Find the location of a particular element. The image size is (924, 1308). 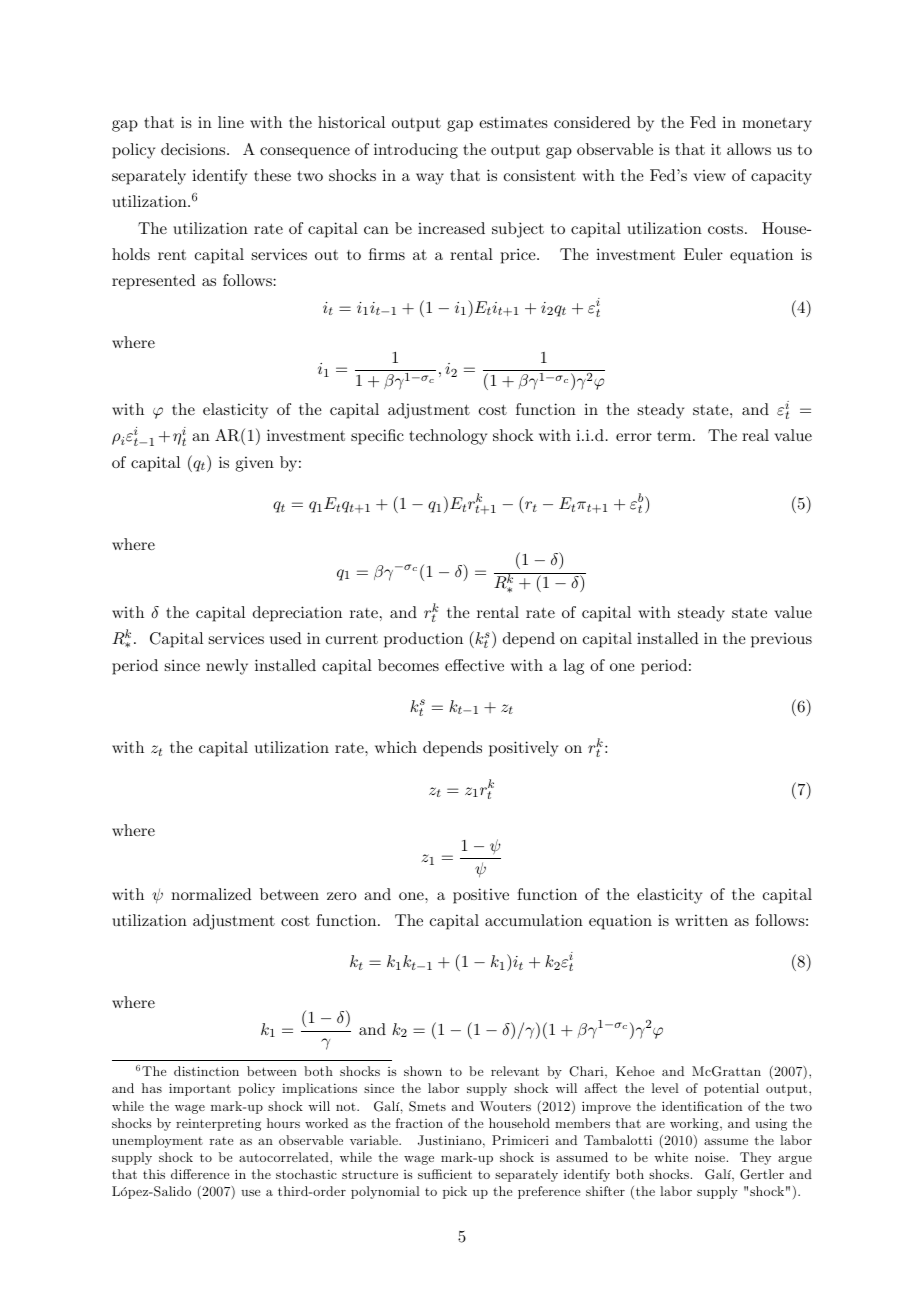

decisions is located at coordinates (194, 149).
